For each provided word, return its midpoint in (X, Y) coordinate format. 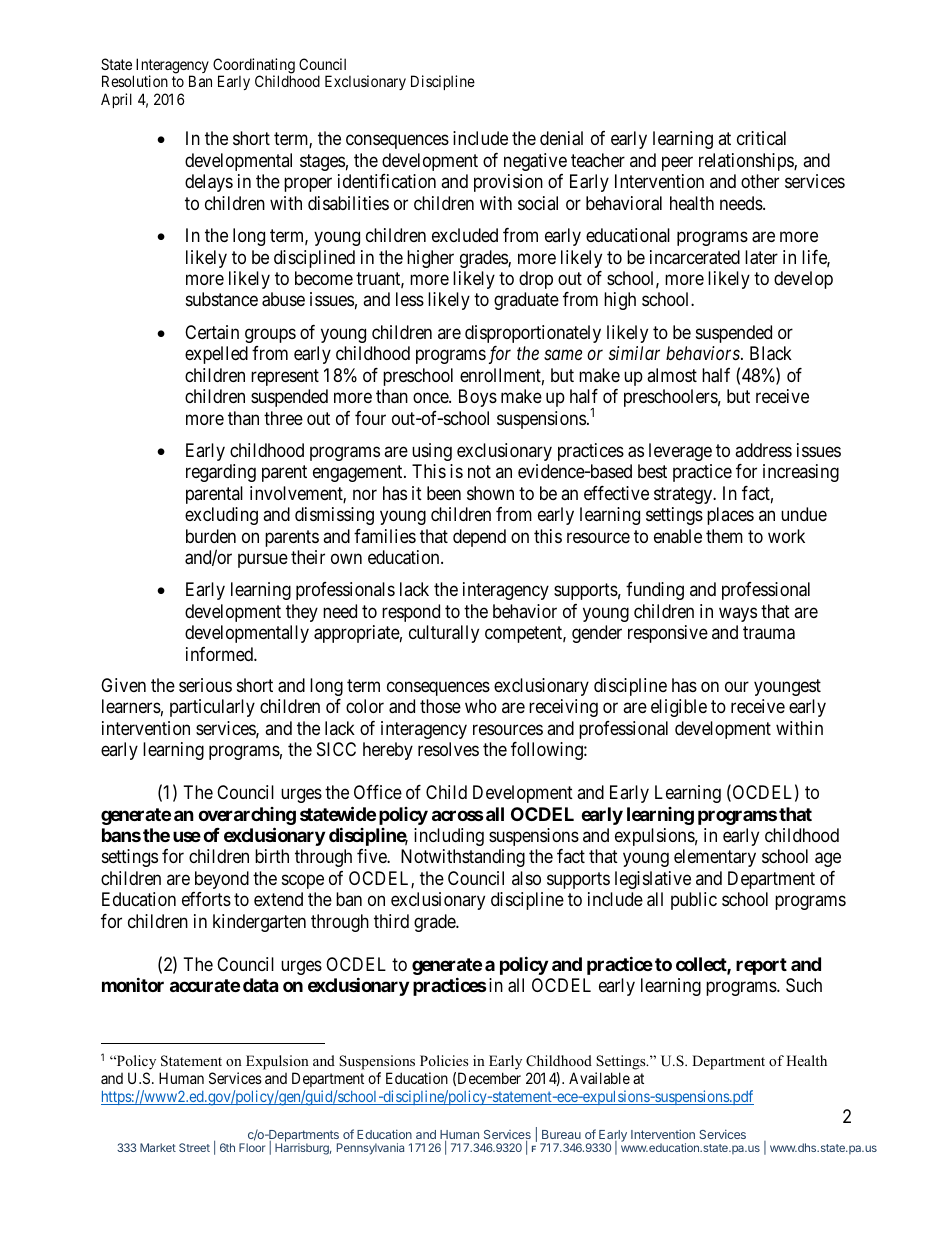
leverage (680, 452)
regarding (221, 473)
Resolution (135, 81)
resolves (448, 749)
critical (761, 138)
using (432, 452)
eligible (679, 708)
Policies (444, 1060)
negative (535, 162)
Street (194, 1147)
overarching (247, 817)
